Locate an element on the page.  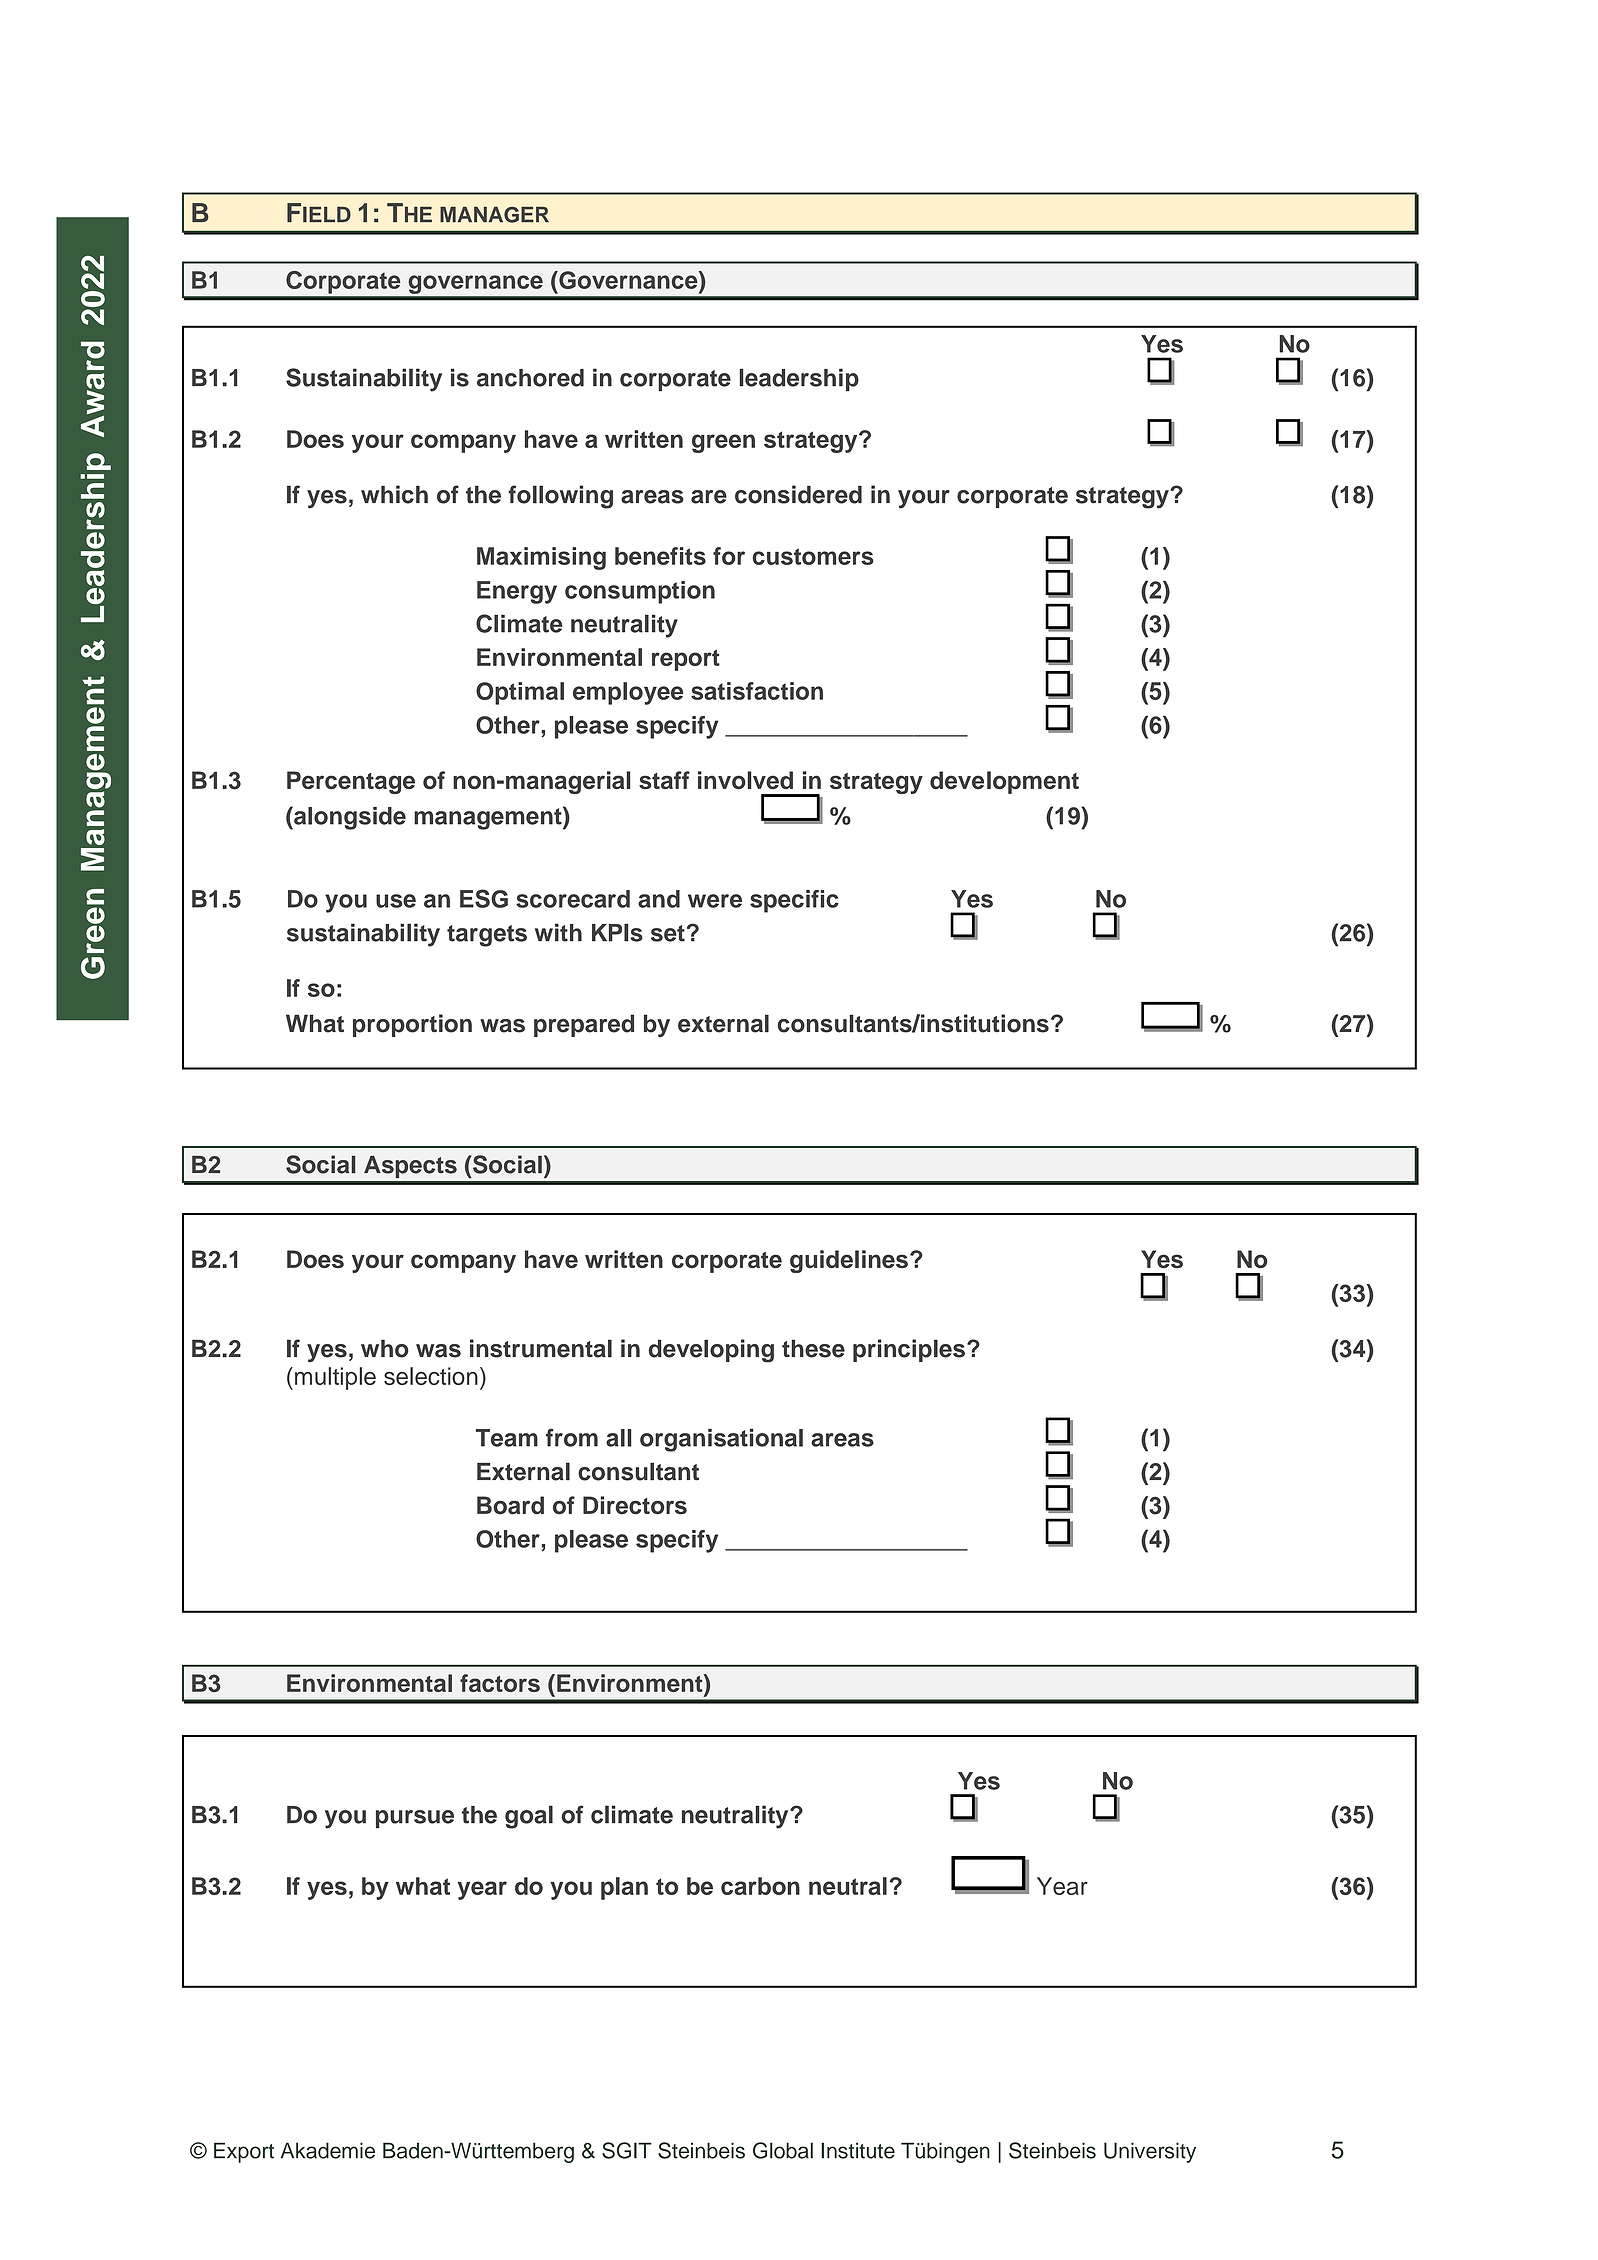
carbon is located at coordinates (760, 1886).
